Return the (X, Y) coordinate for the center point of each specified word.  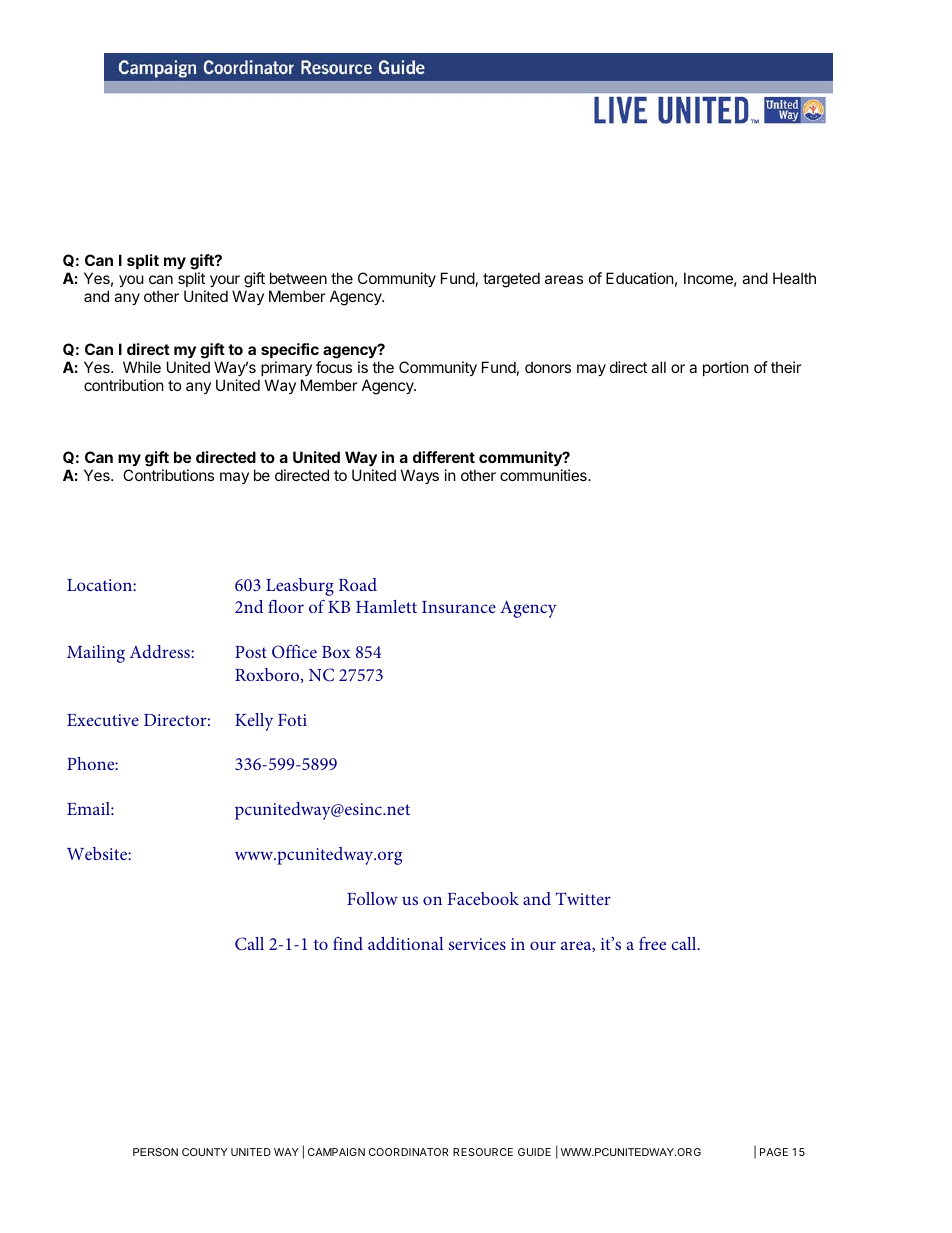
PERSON (155, 1152)
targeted (511, 280)
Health (794, 278)
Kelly (254, 722)
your (225, 281)
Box (336, 652)
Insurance (459, 607)
